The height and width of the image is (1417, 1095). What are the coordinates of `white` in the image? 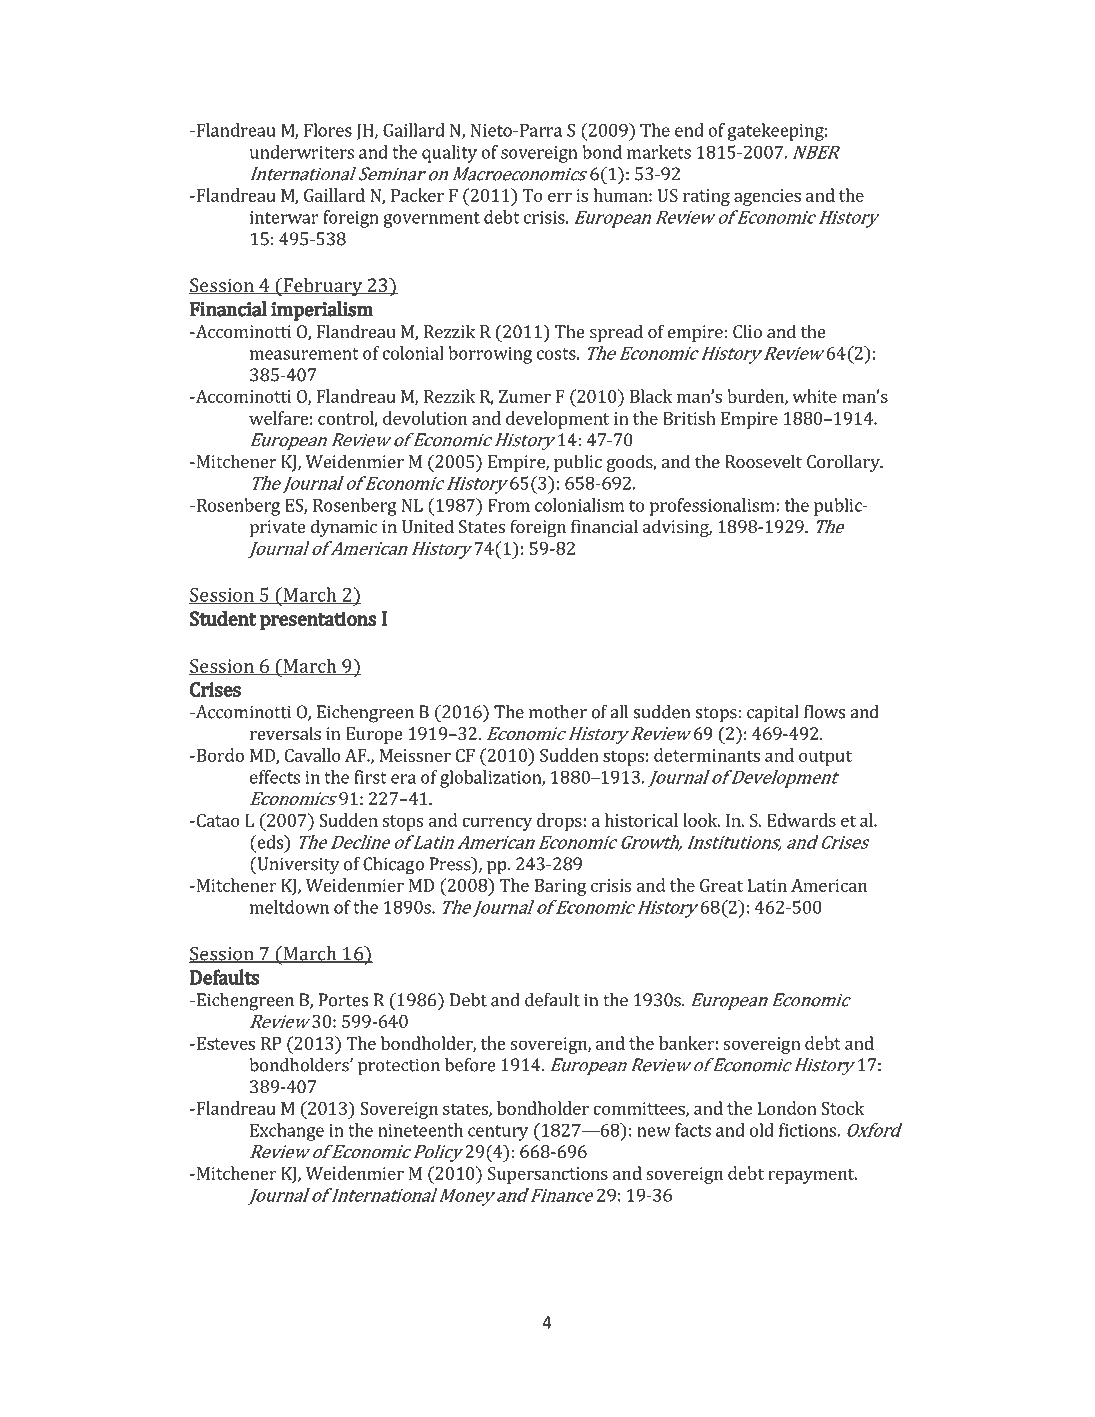 It's located at (814, 396).
